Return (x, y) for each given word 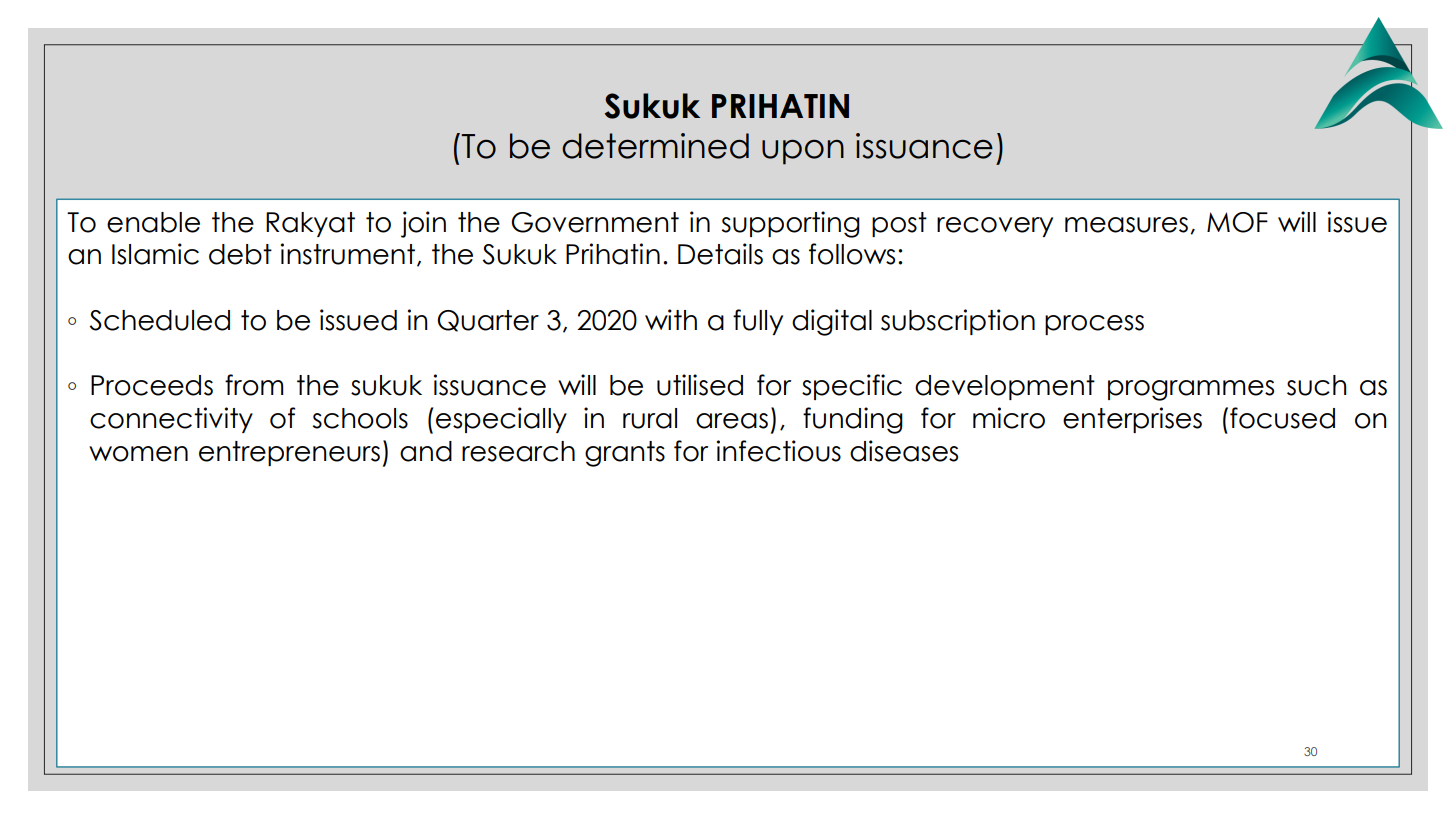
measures (1126, 225)
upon (803, 152)
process (1094, 325)
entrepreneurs (289, 453)
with (671, 319)
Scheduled (159, 320)
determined (655, 146)
